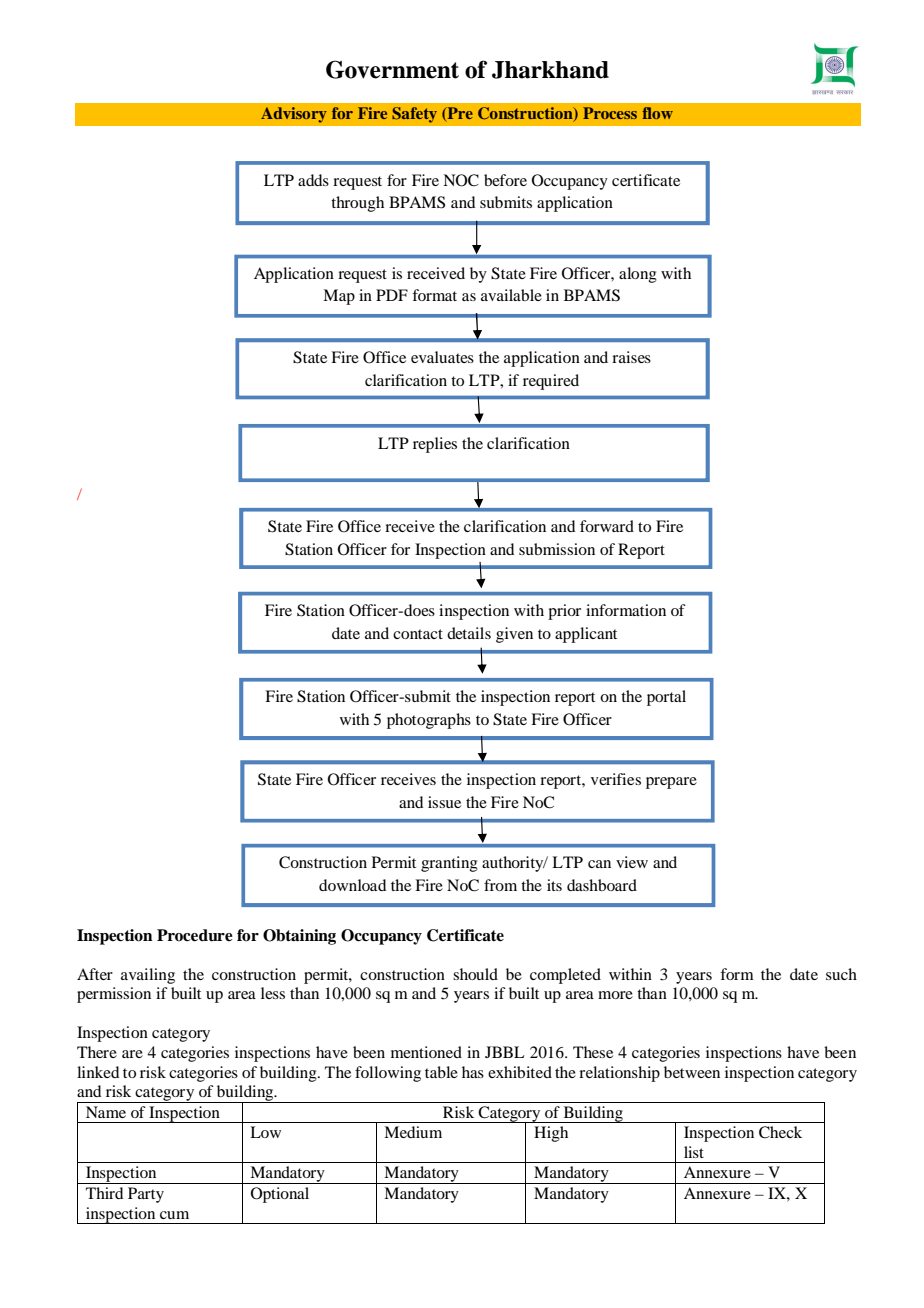  I want to click on Procedure, so click(195, 935).
